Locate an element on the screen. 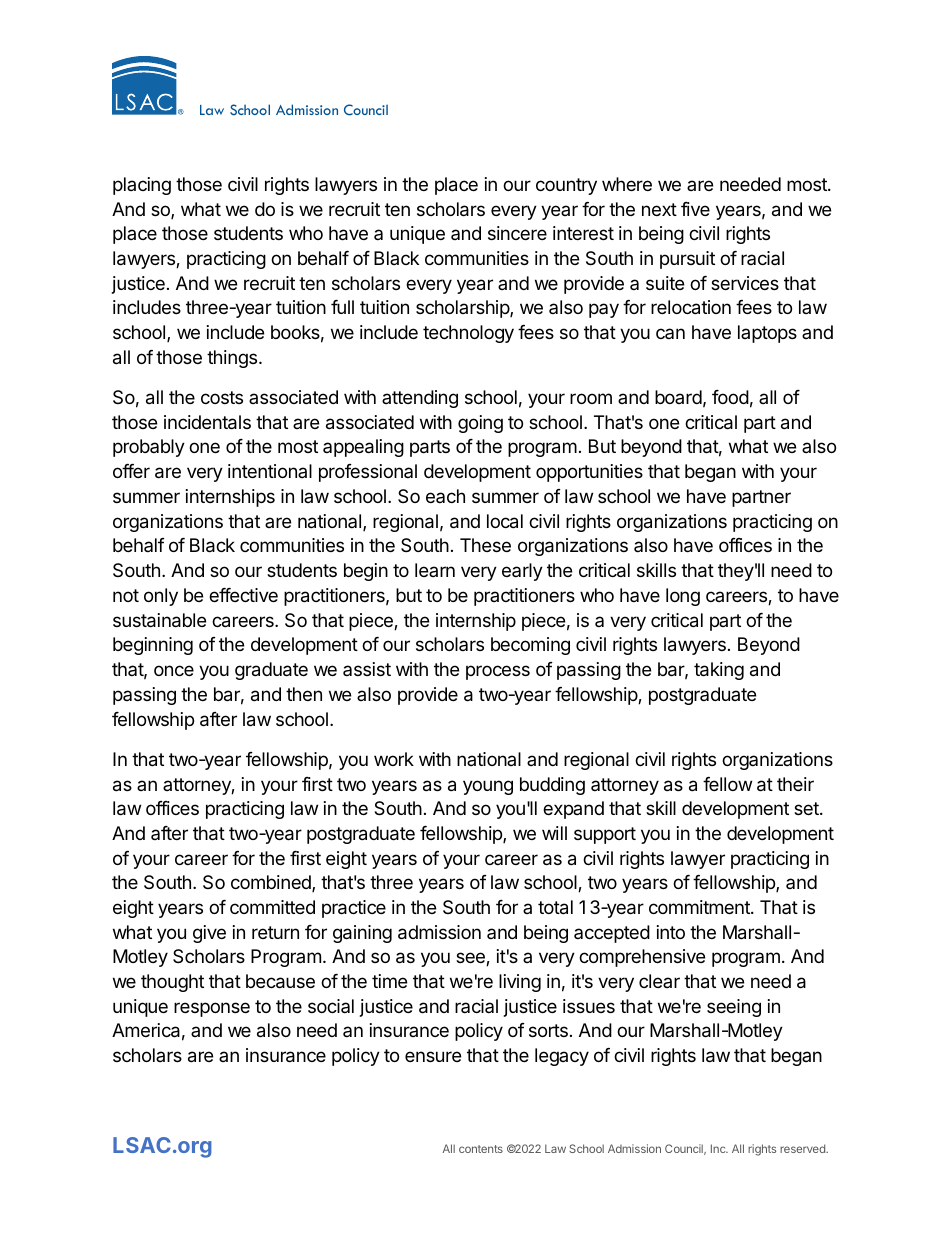  placing is located at coordinates (142, 186).
